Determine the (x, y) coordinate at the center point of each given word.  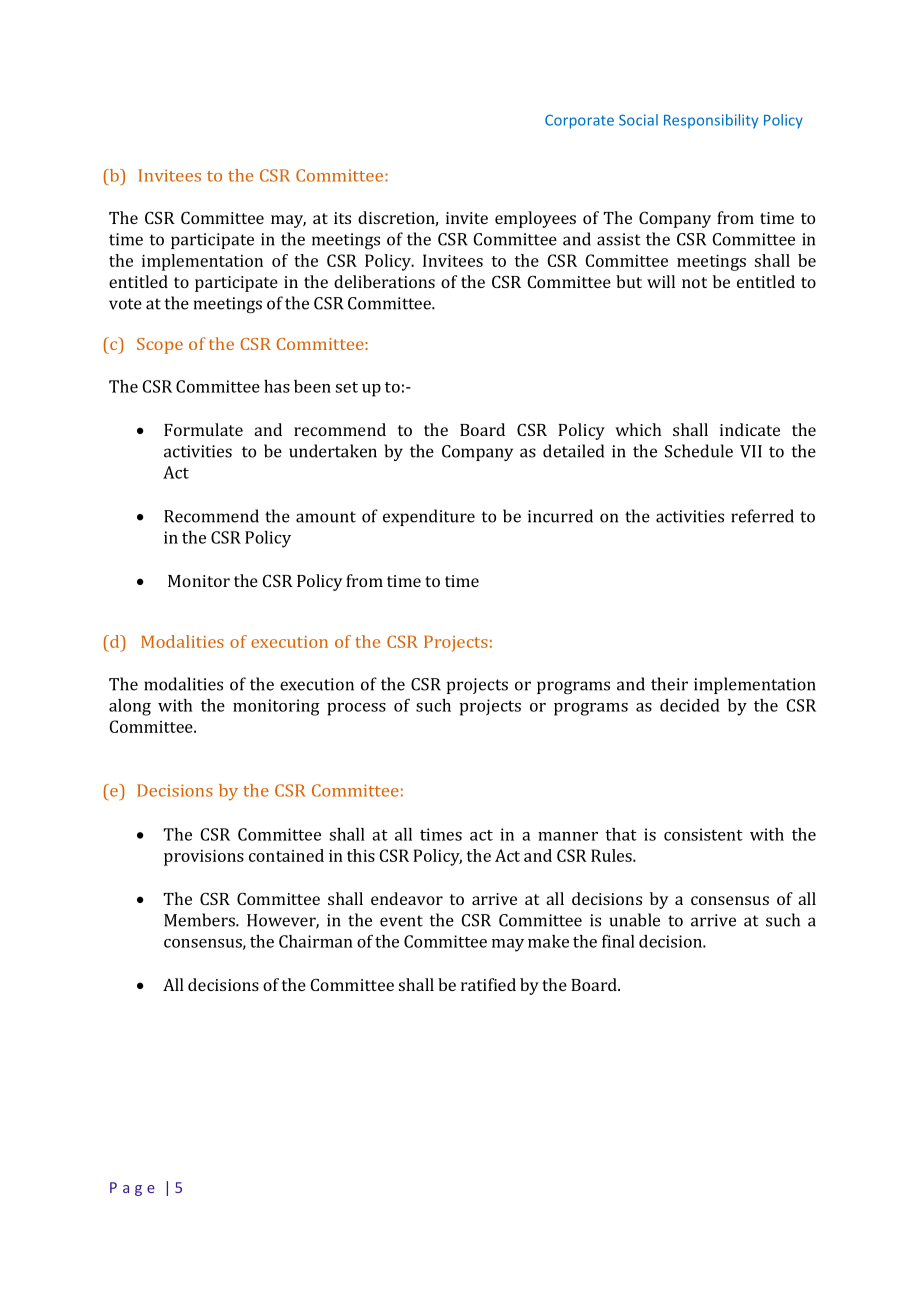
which (638, 429)
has (277, 386)
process (356, 709)
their (669, 684)
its (342, 218)
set (347, 387)
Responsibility (711, 121)
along (130, 707)
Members (200, 920)
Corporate (579, 121)
